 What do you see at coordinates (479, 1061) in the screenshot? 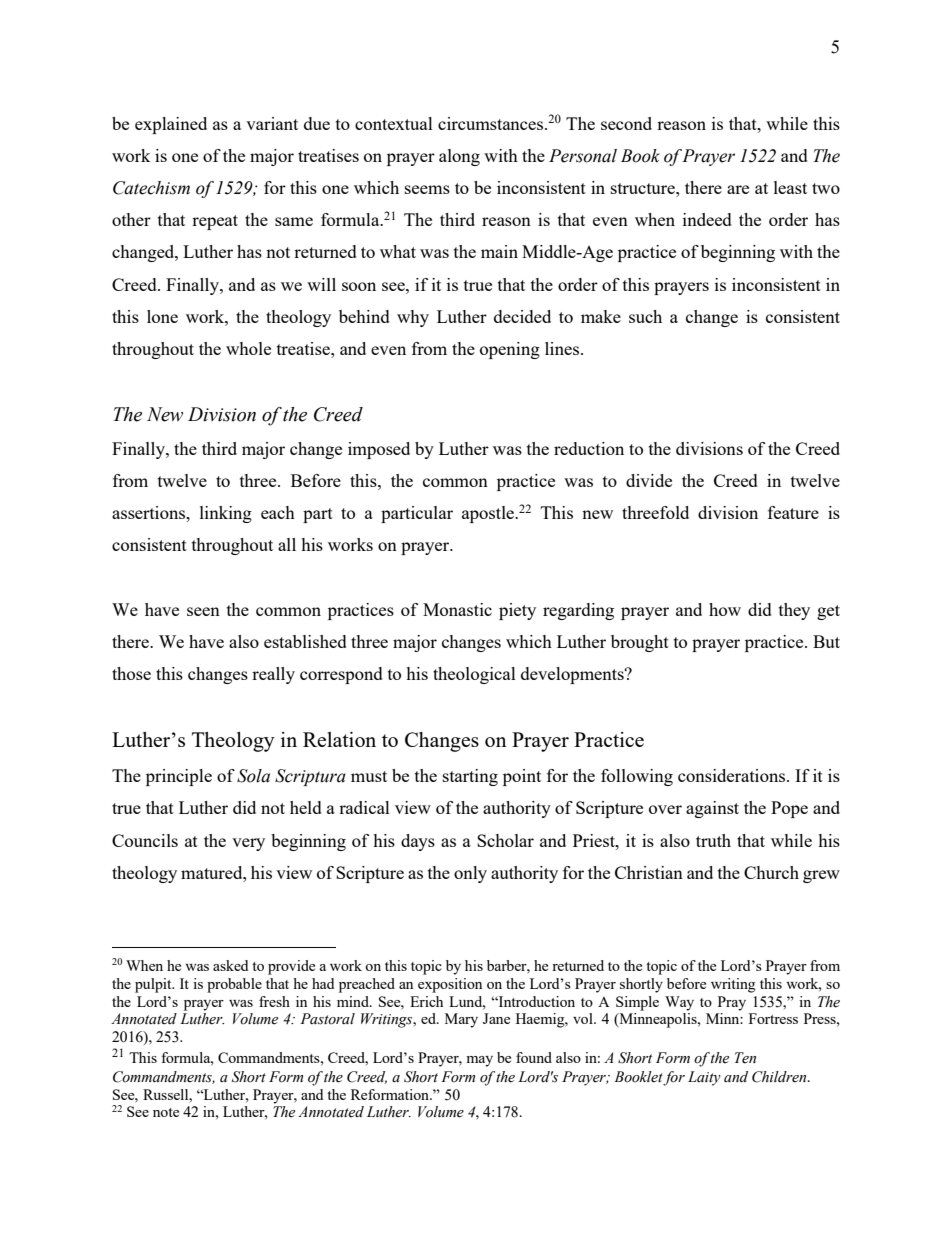
I see `may` at bounding box center [479, 1061].
